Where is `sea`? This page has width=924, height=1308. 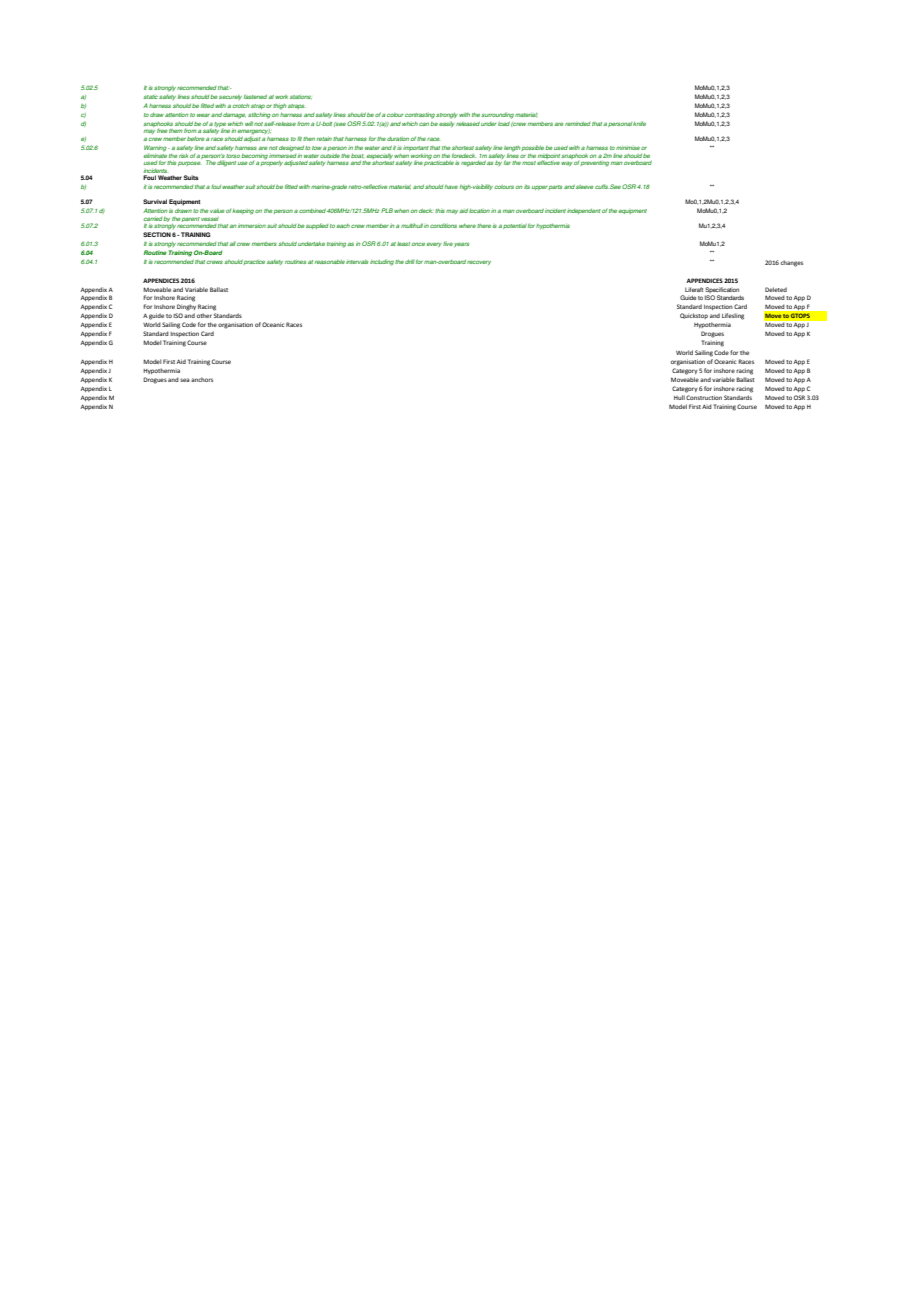
sea is located at coordinates (185, 380).
